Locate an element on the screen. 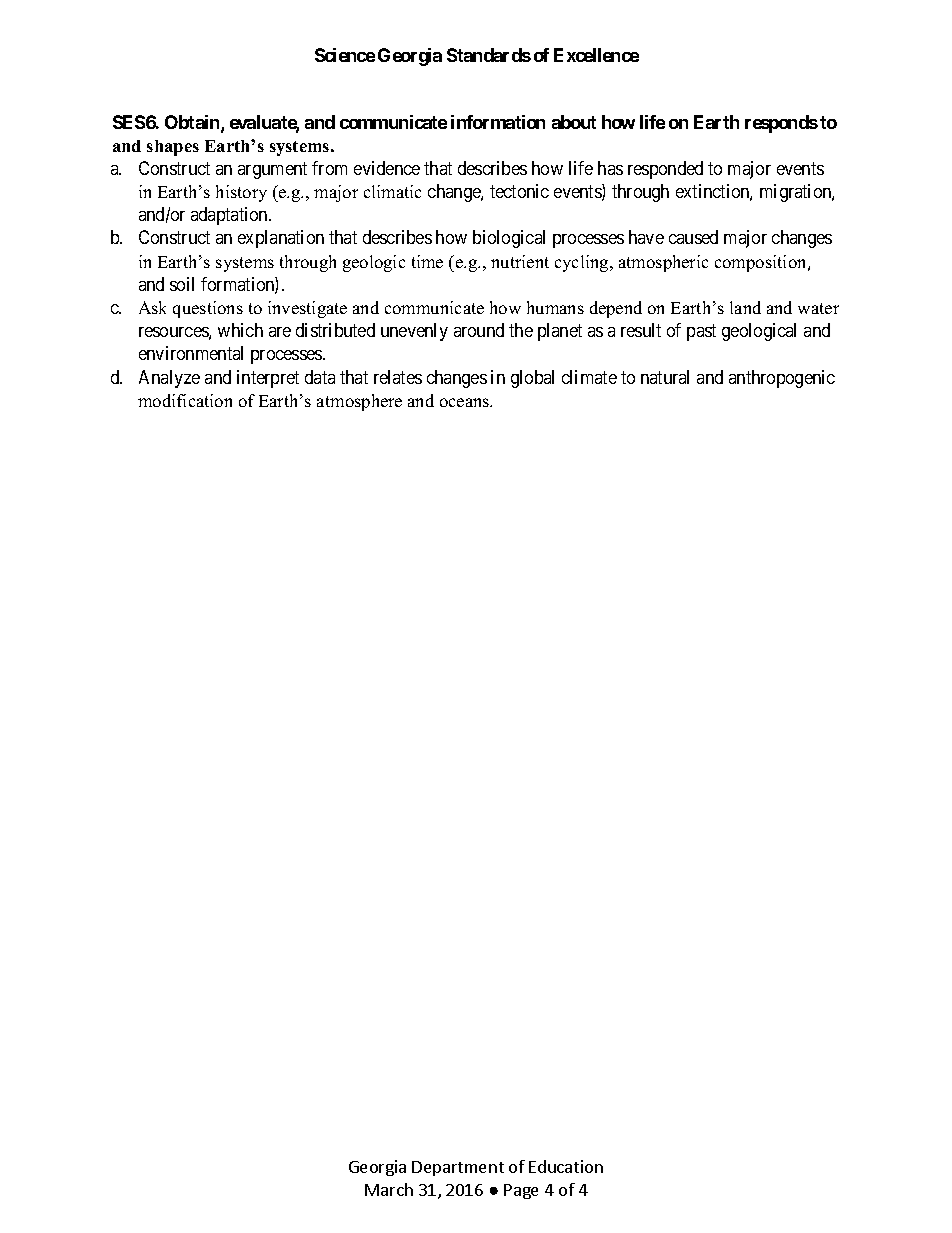 The width and height of the screenshot is (952, 1233). Obtain is located at coordinates (193, 123).
